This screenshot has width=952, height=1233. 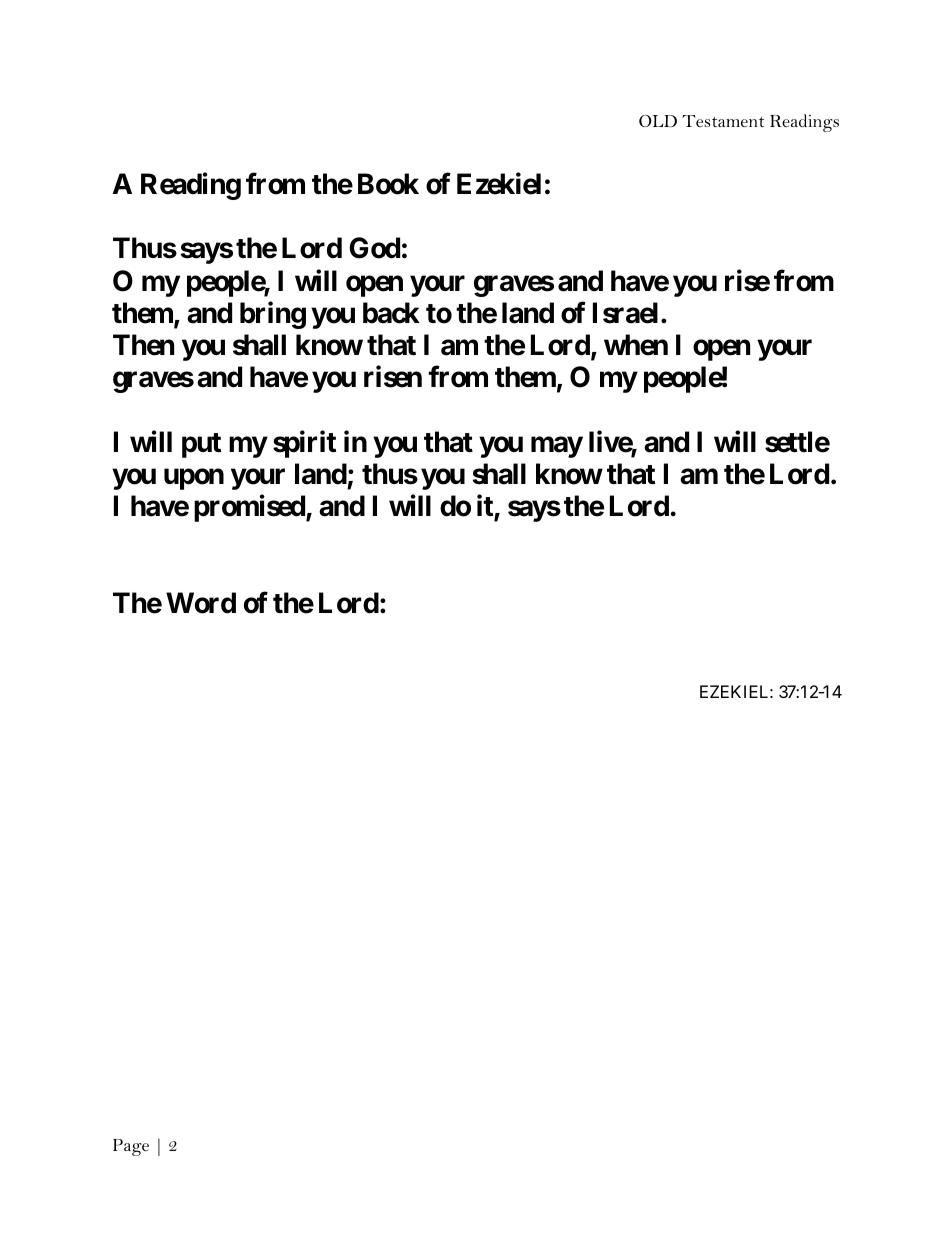 I want to click on OLD, so click(x=658, y=121).
